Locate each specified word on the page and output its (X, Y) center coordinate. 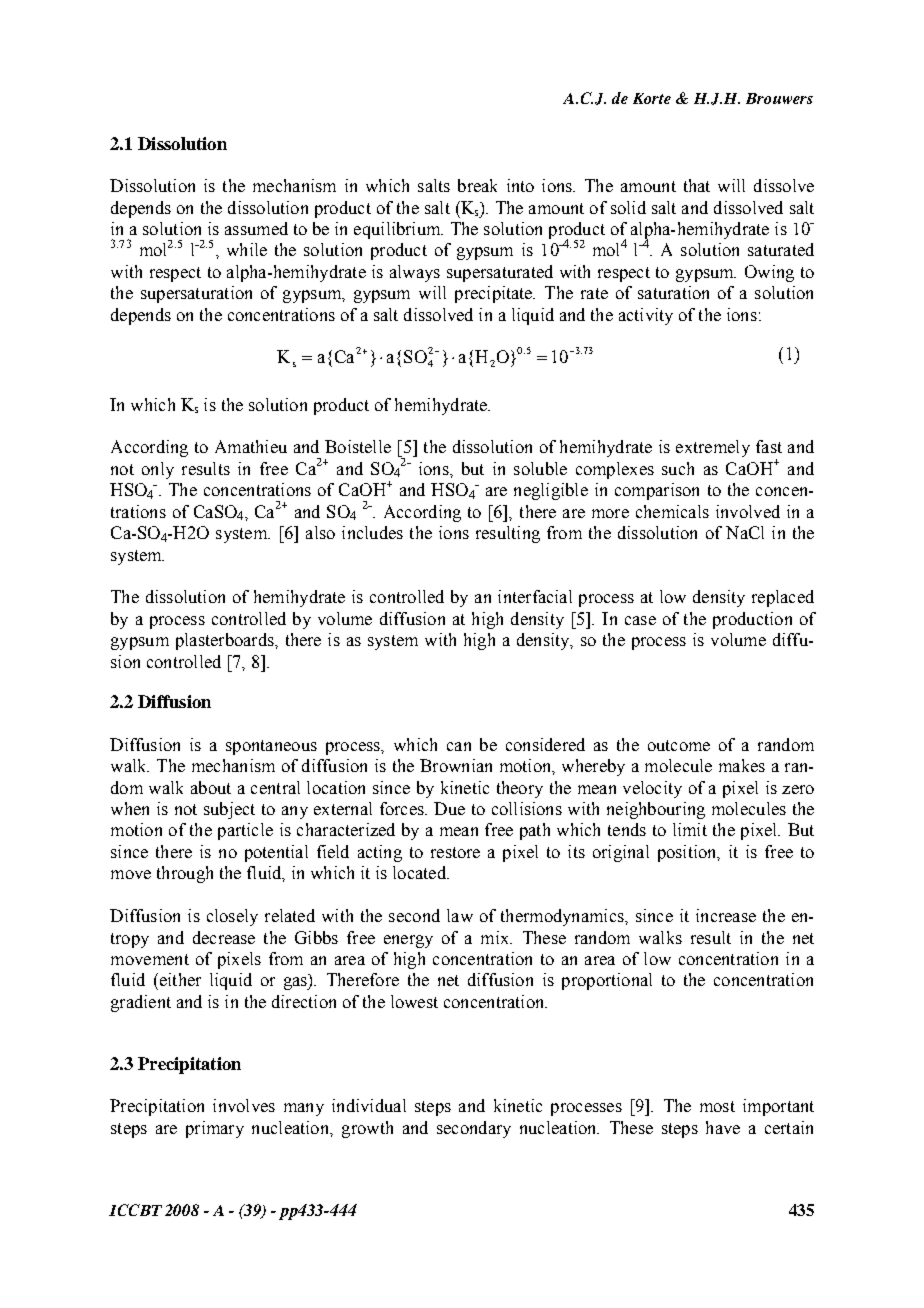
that (697, 185)
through (185, 874)
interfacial (535, 596)
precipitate (495, 294)
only (158, 470)
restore (455, 852)
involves (244, 1105)
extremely (713, 448)
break (477, 185)
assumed (256, 228)
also (320, 532)
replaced (783, 598)
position (688, 853)
